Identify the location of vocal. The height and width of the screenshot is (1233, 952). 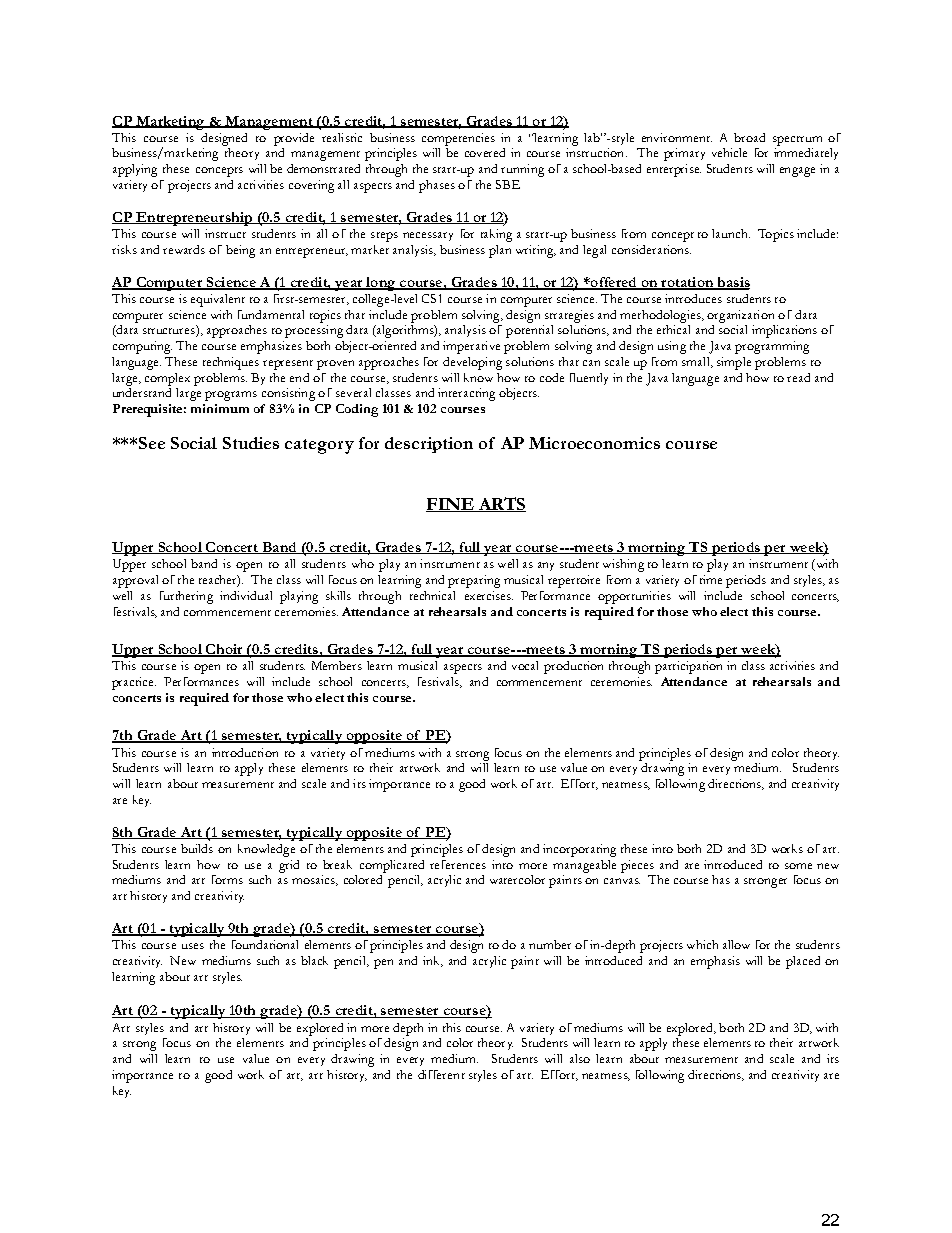
(525, 665).
